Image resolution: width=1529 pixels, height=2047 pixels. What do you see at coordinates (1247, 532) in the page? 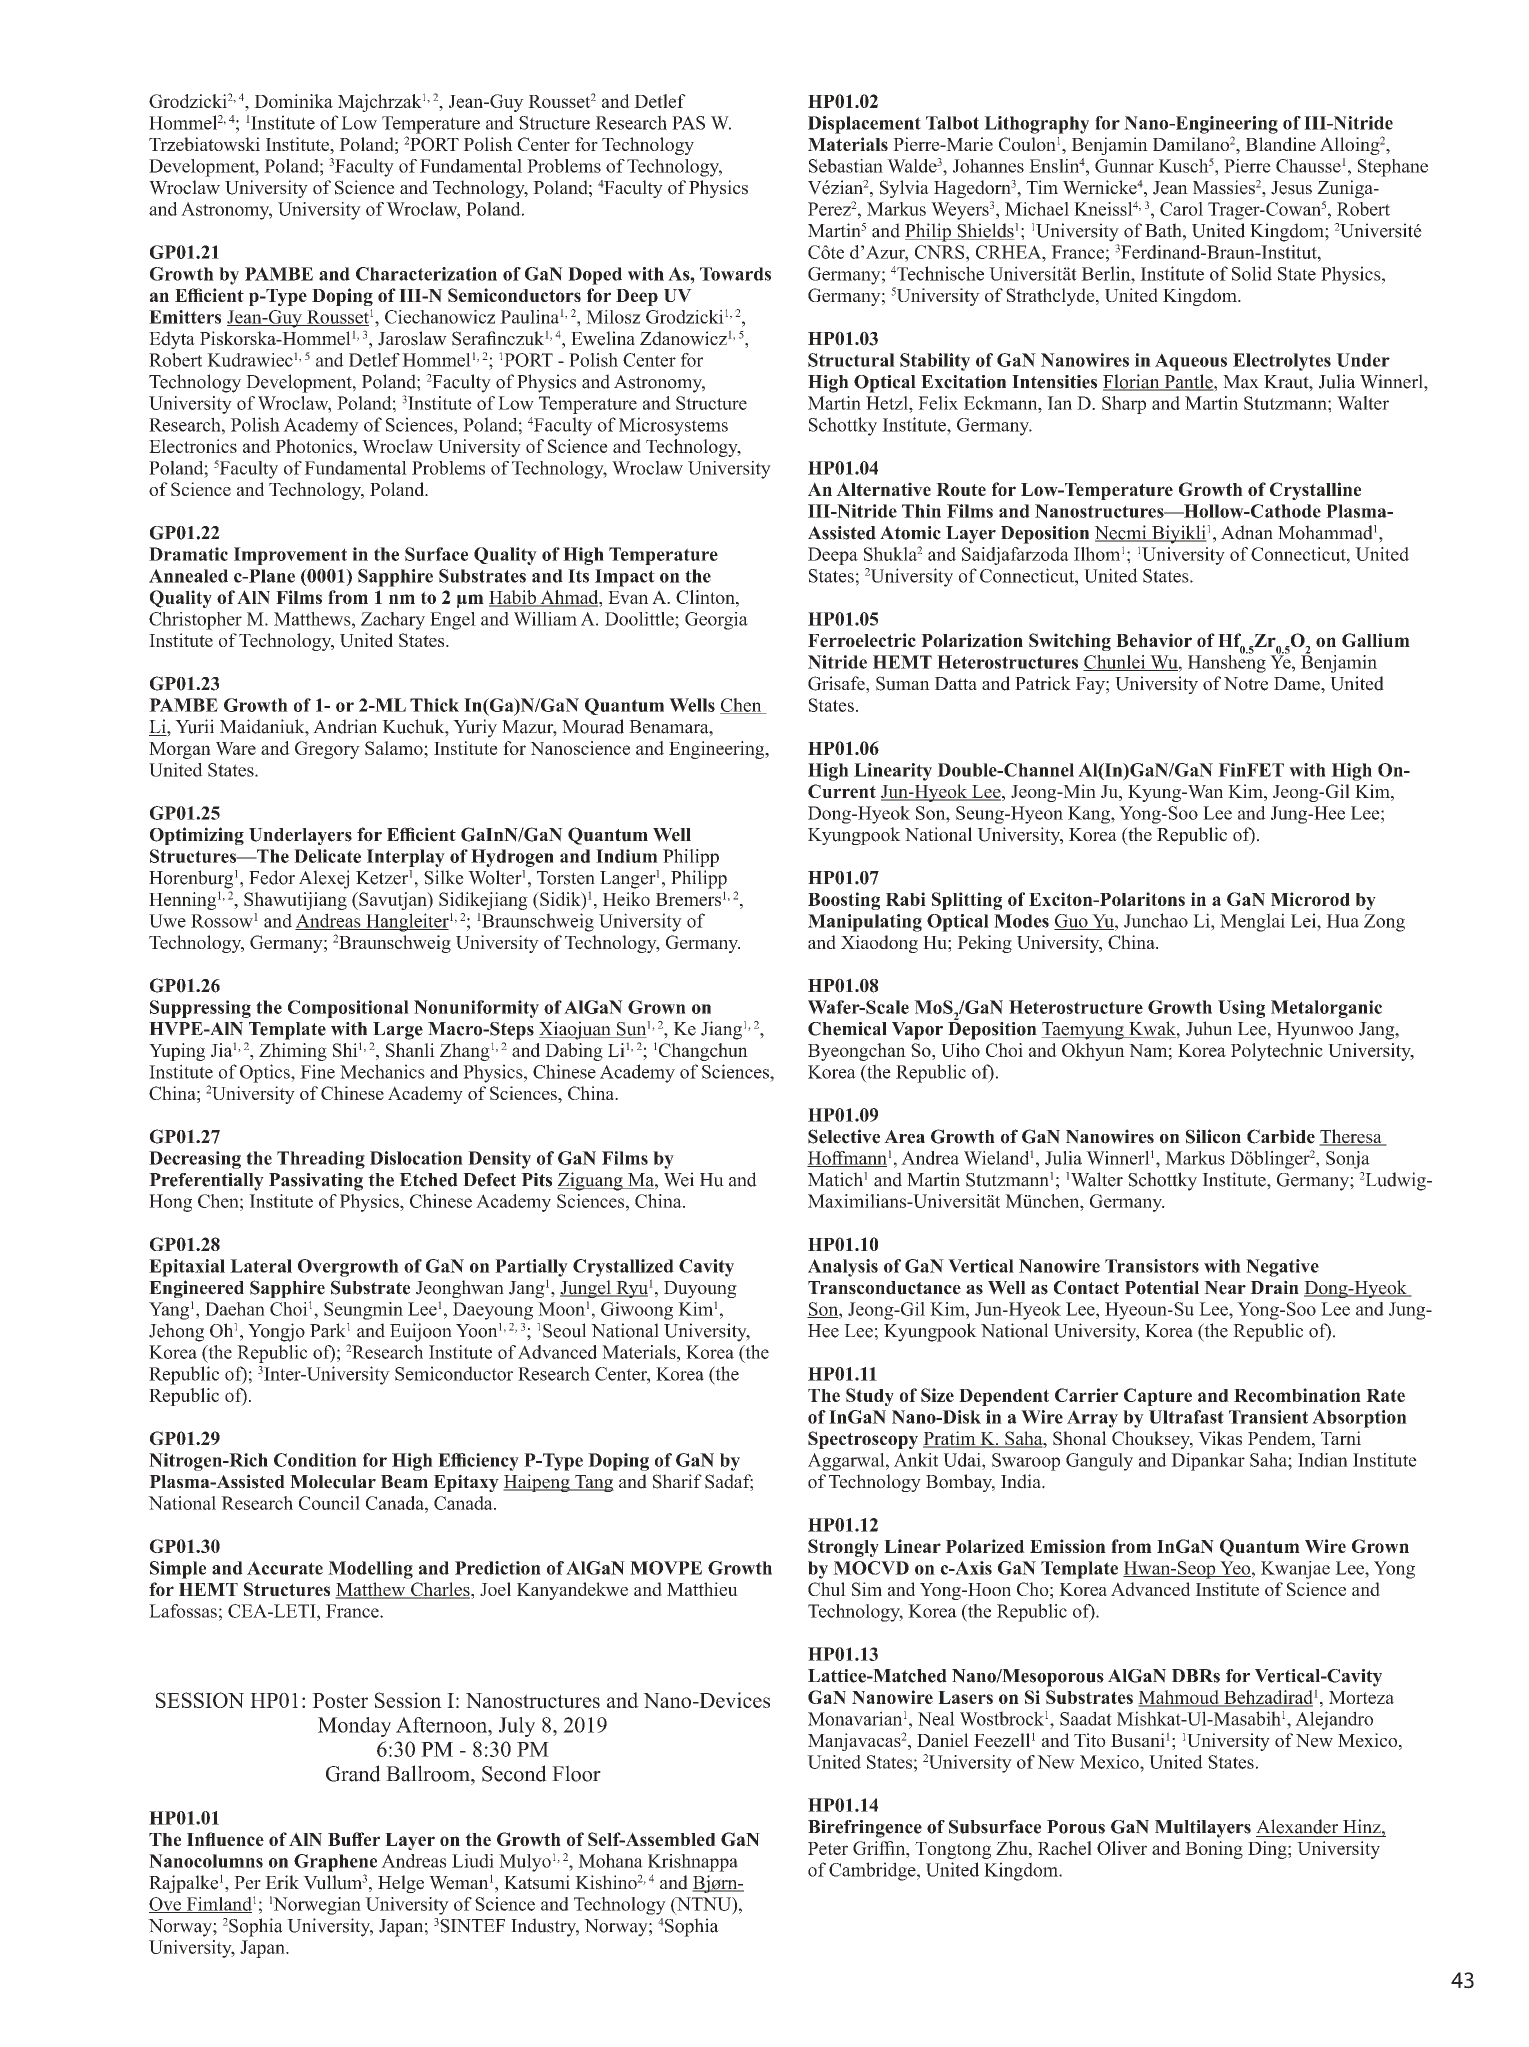
I see `Adnan` at bounding box center [1247, 532].
